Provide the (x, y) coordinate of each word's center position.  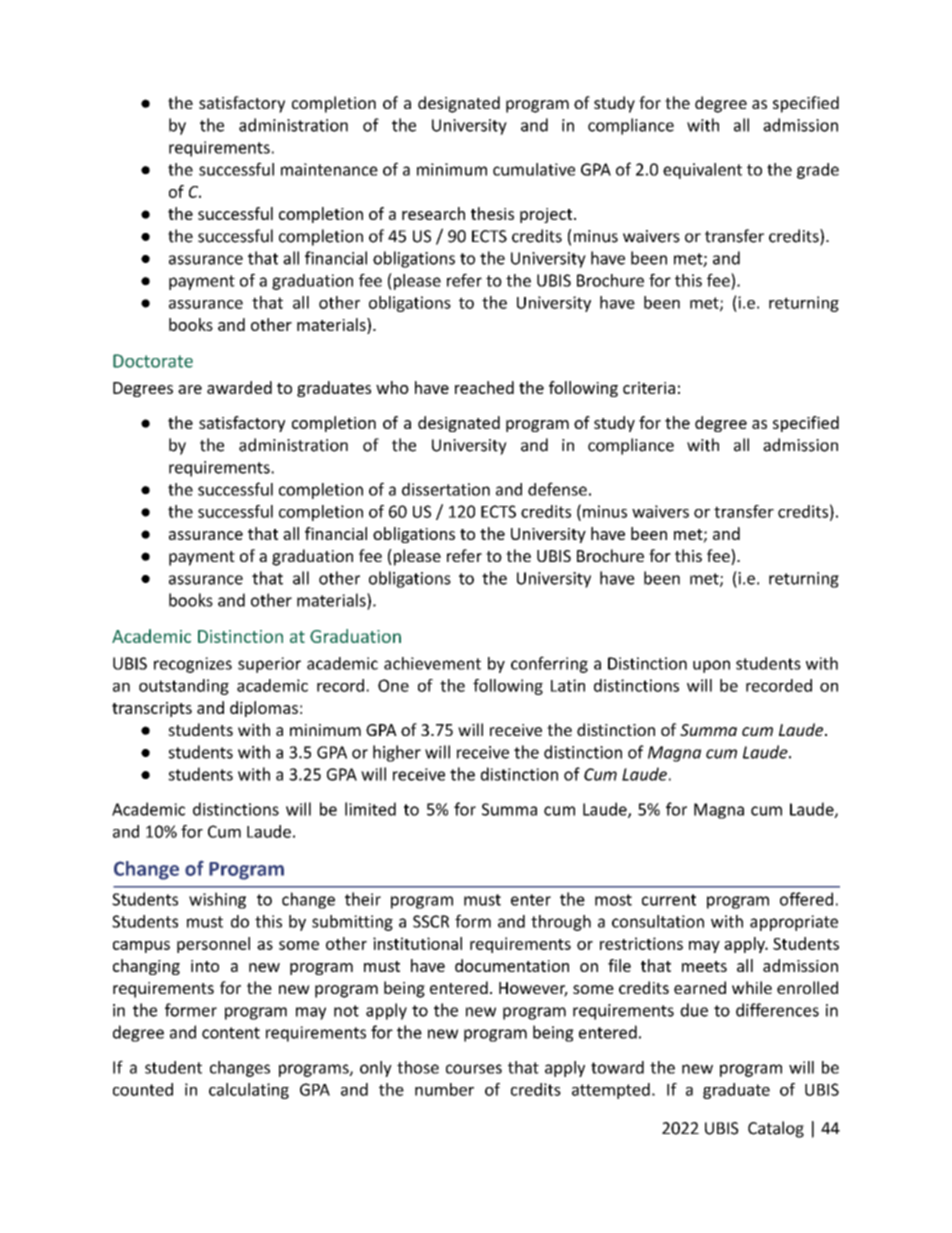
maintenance (329, 169)
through (561, 923)
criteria (649, 388)
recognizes (193, 665)
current (669, 900)
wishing (217, 900)
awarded (239, 387)
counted (143, 1089)
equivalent (702, 171)
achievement (432, 663)
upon (711, 666)
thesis (492, 213)
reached (484, 387)
